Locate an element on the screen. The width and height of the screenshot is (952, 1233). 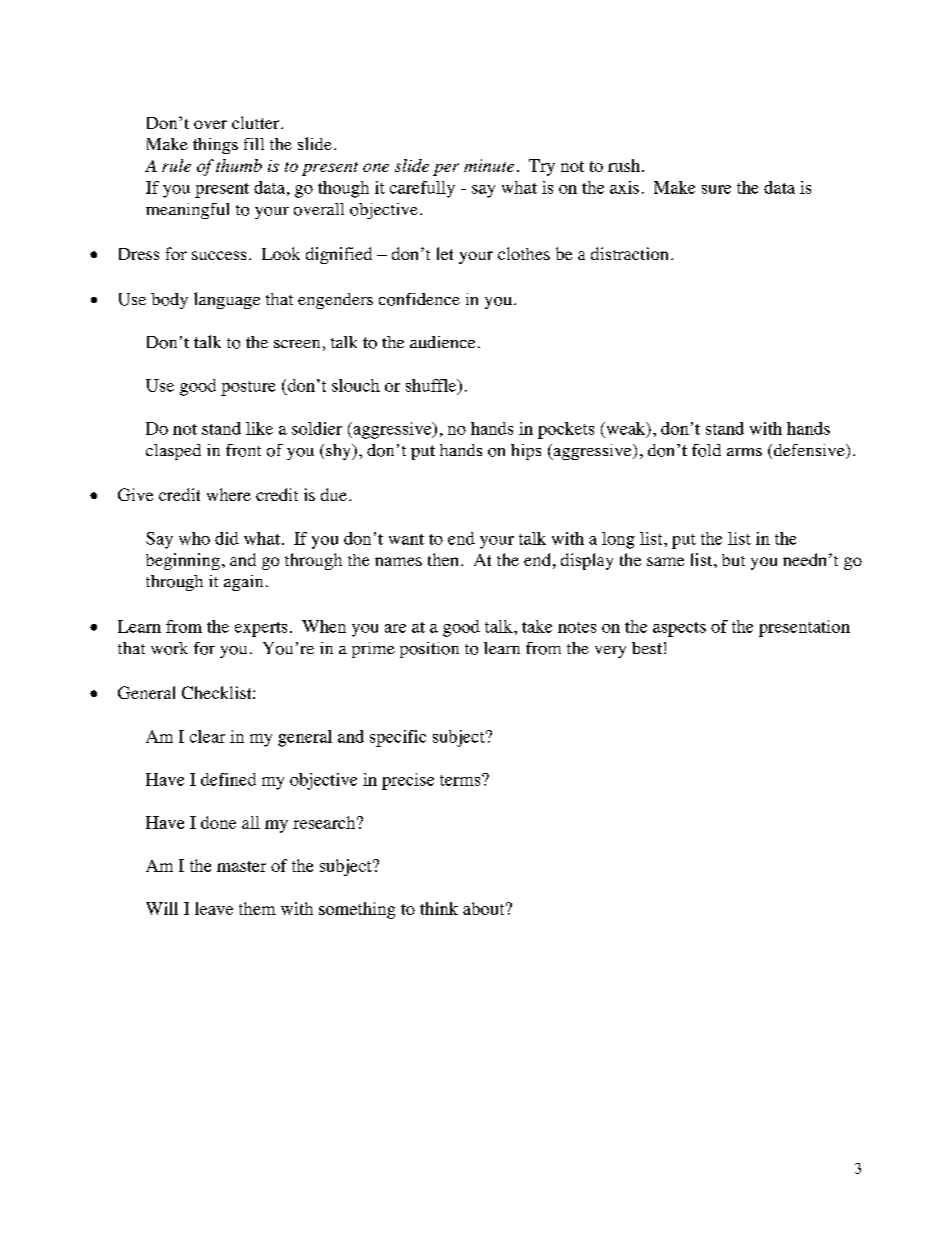
leave is located at coordinates (214, 908).
